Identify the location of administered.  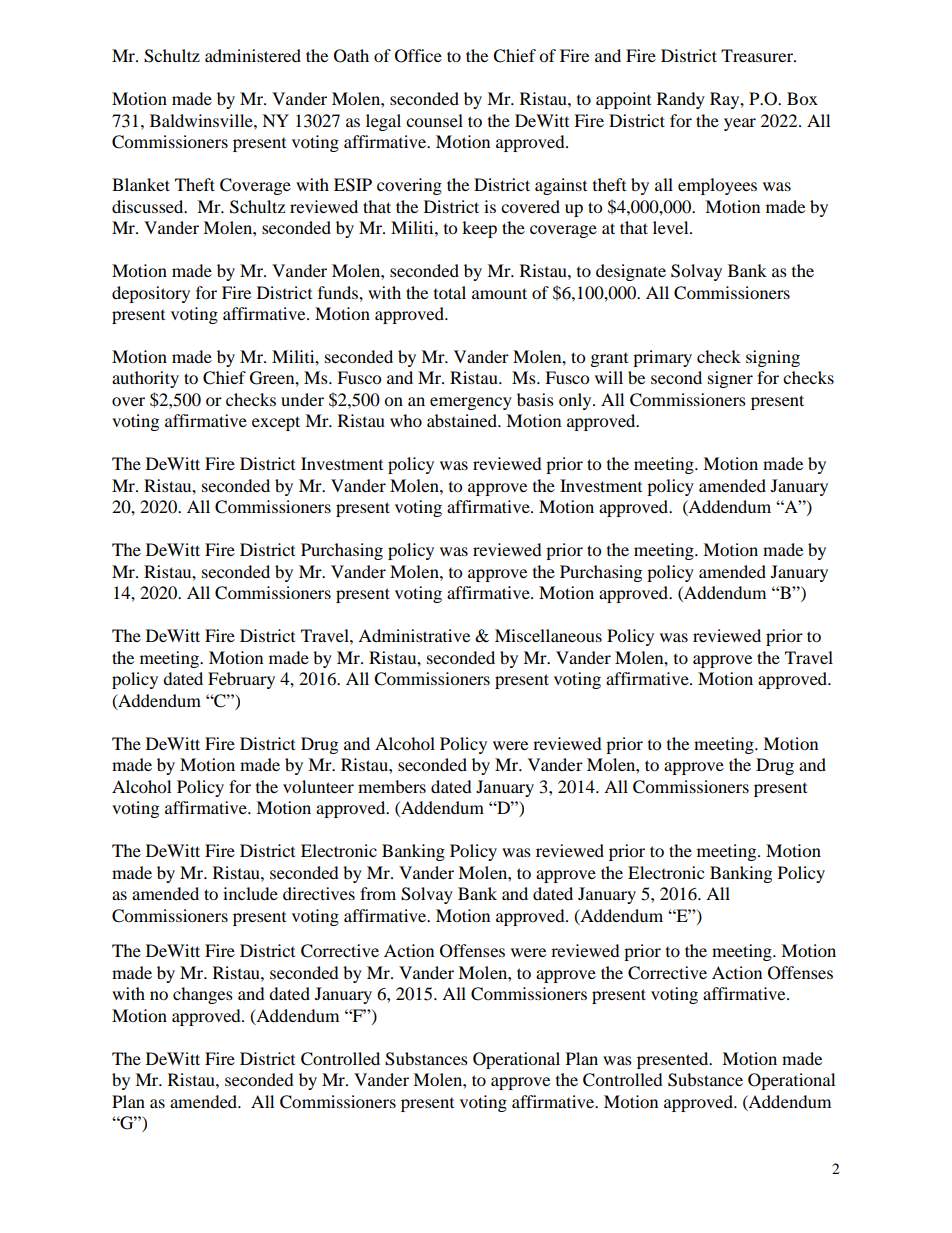
(253, 55).
